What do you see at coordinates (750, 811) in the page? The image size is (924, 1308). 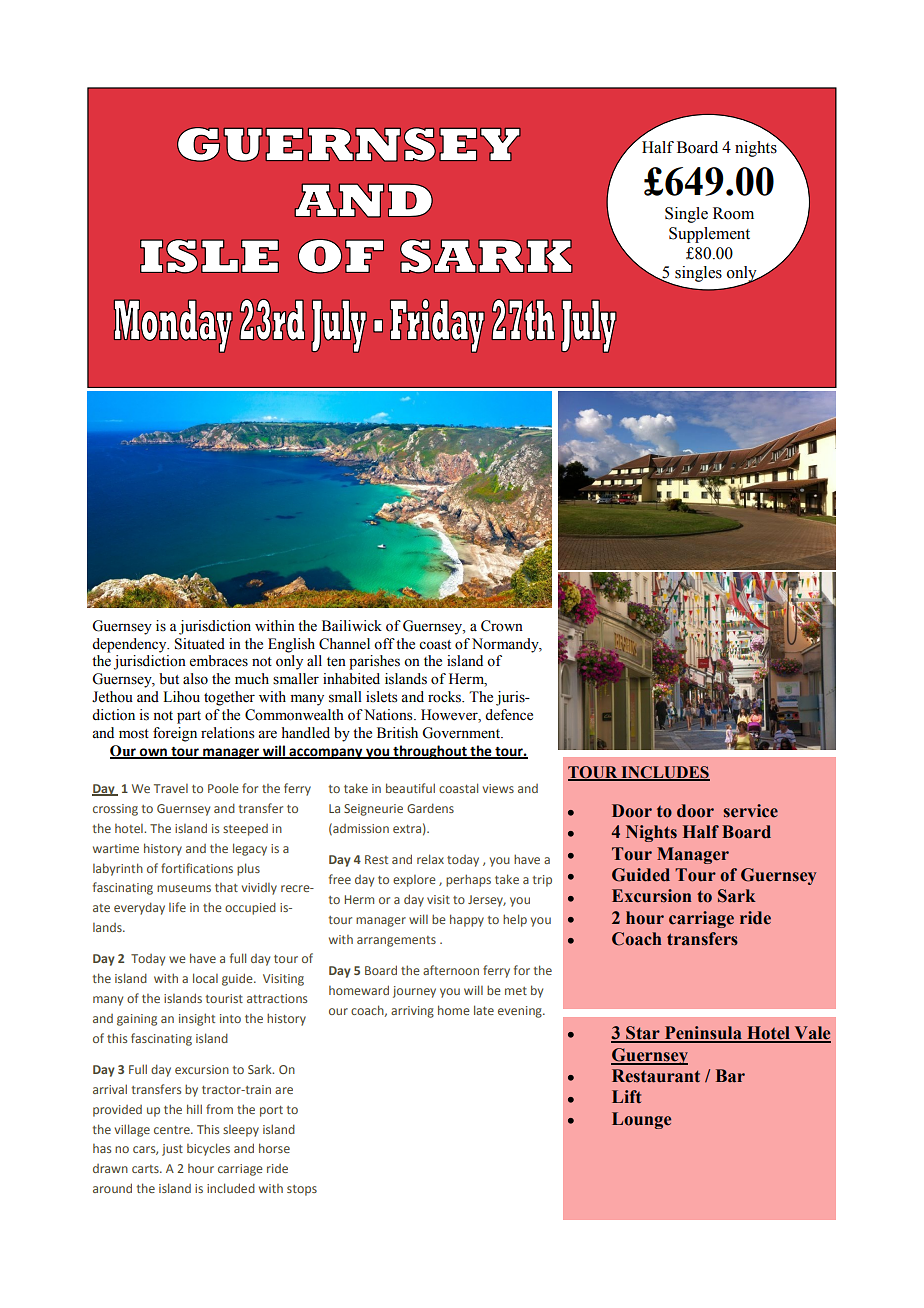 I see `service` at bounding box center [750, 811].
